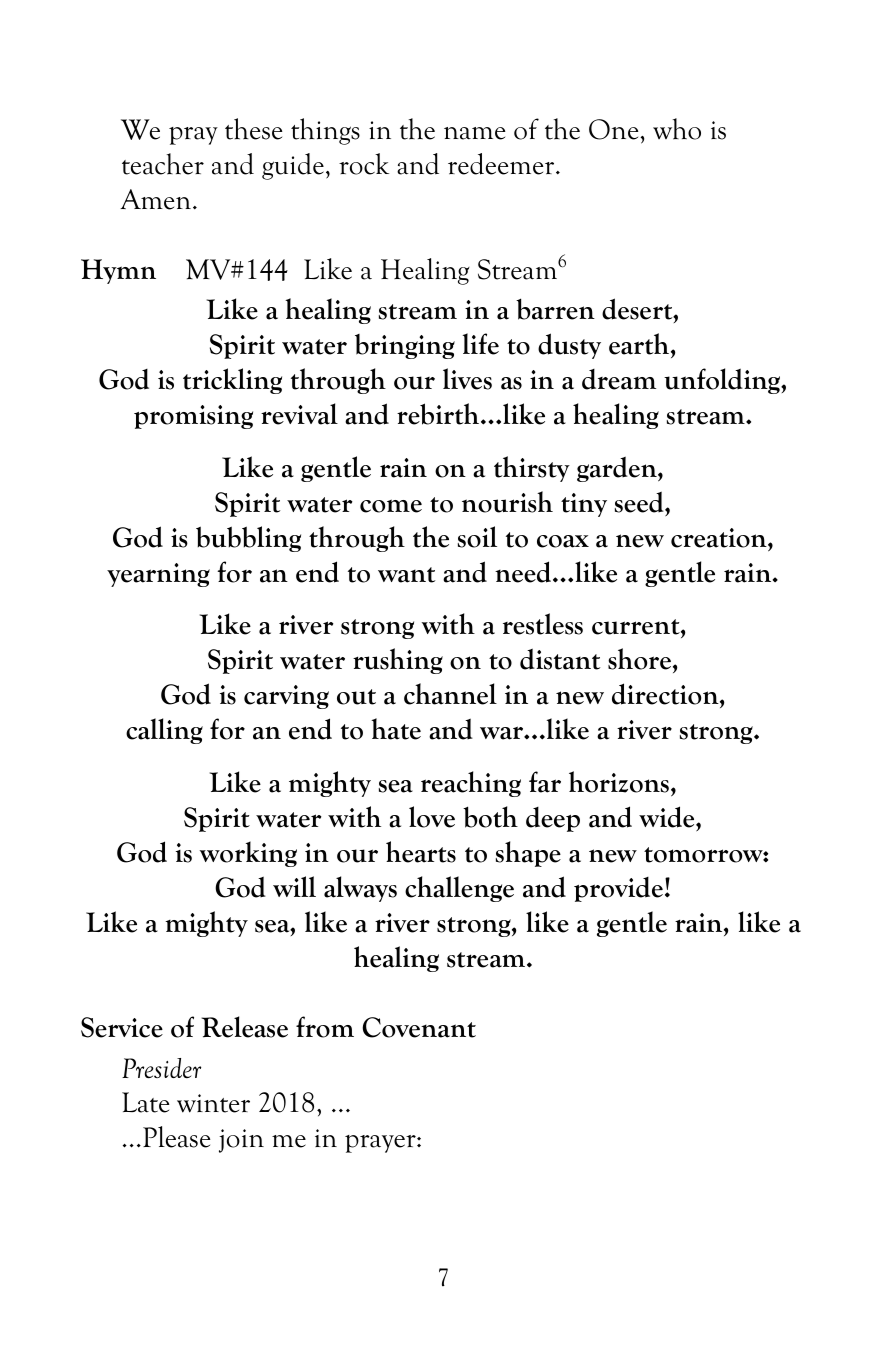 The height and width of the image is (1372, 887). I want to click on seed, so click(640, 502).
